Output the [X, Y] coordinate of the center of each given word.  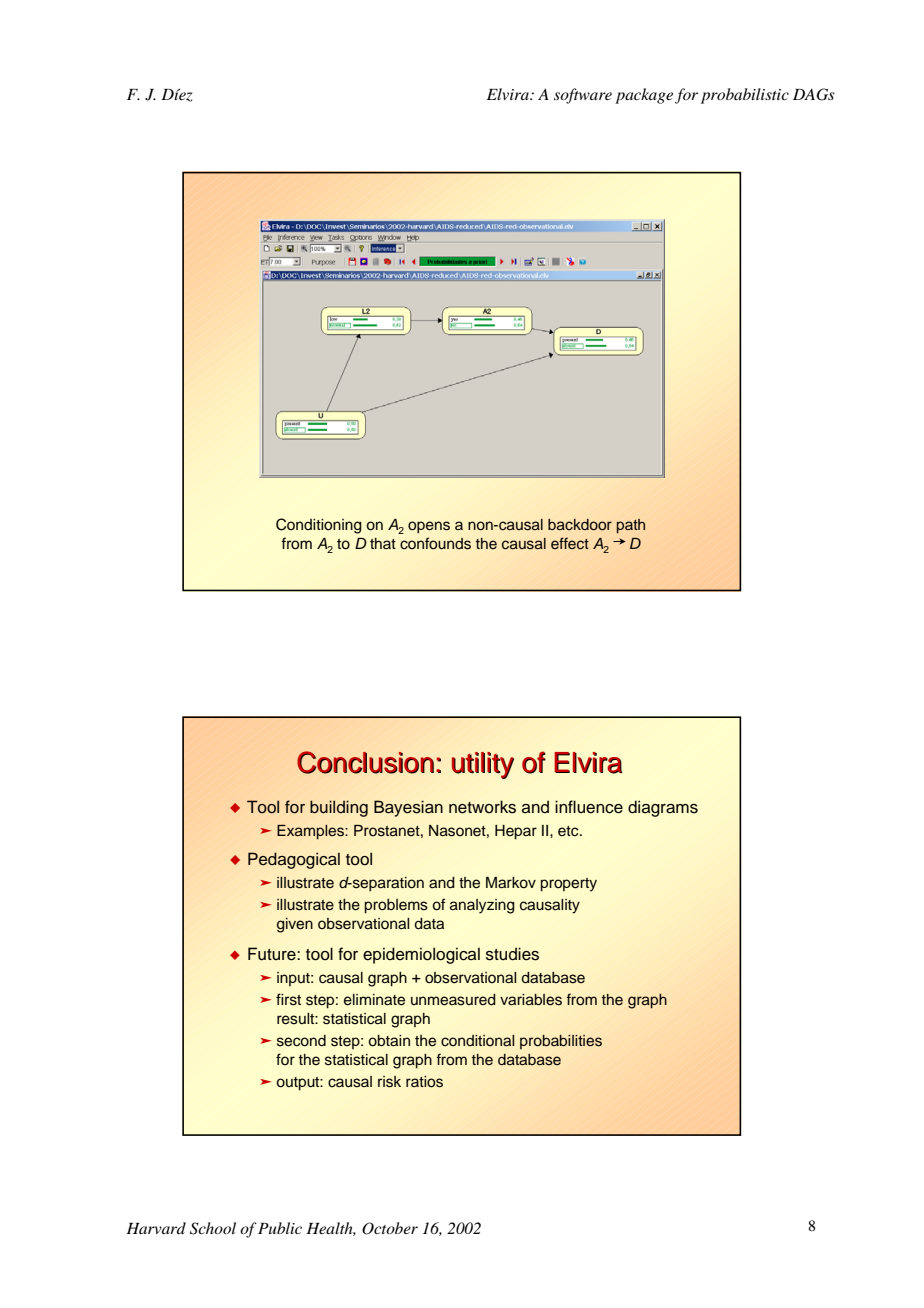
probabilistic [745, 96]
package [644, 96]
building [339, 808]
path [631, 526]
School [213, 1228]
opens [429, 527]
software [583, 96]
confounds [435, 543]
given [295, 925]
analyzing [482, 906]
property [568, 885]
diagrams [663, 808]
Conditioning [319, 526]
